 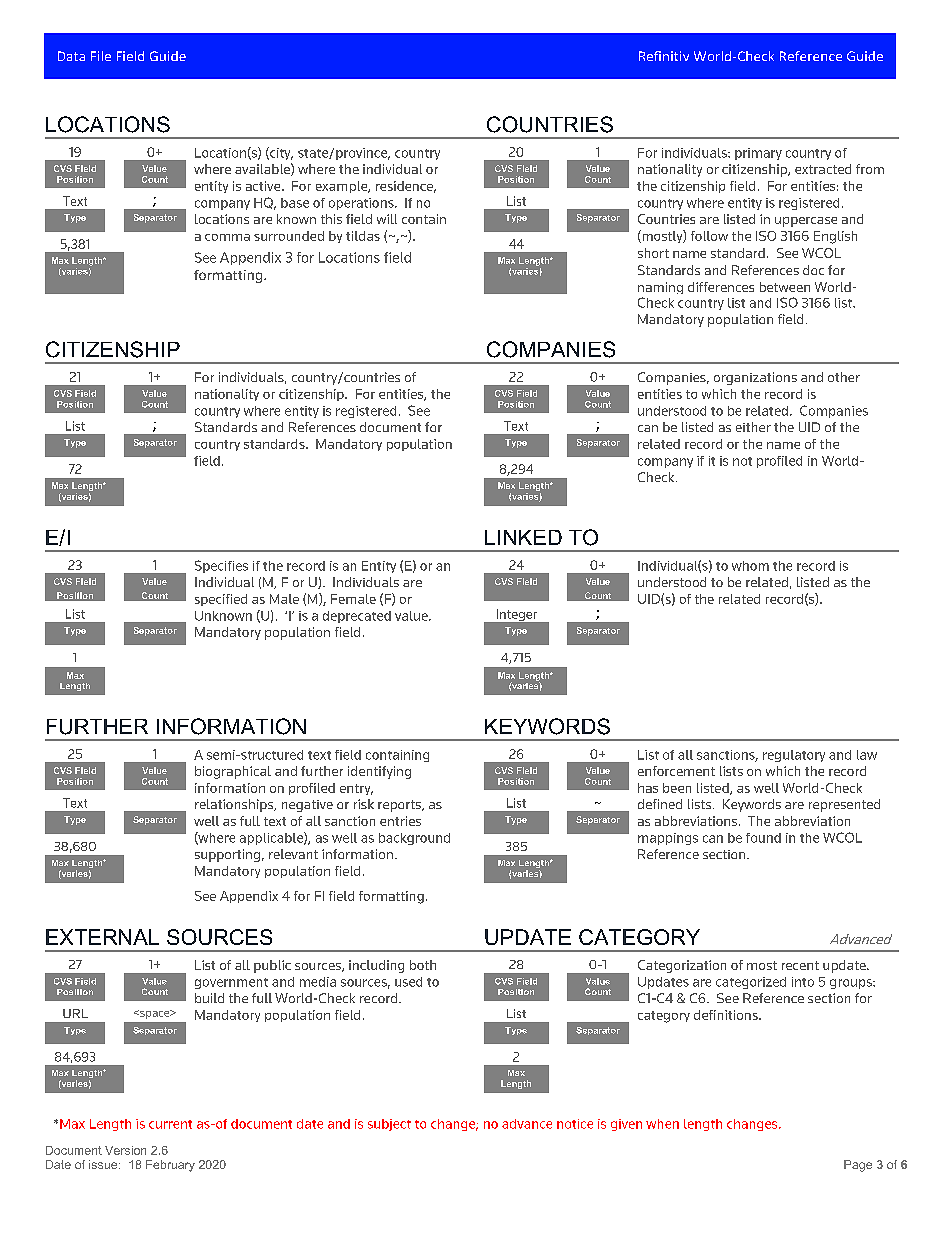 What do you see at coordinates (523, 537) in the screenshot?
I see `LINKED` at bounding box center [523, 537].
